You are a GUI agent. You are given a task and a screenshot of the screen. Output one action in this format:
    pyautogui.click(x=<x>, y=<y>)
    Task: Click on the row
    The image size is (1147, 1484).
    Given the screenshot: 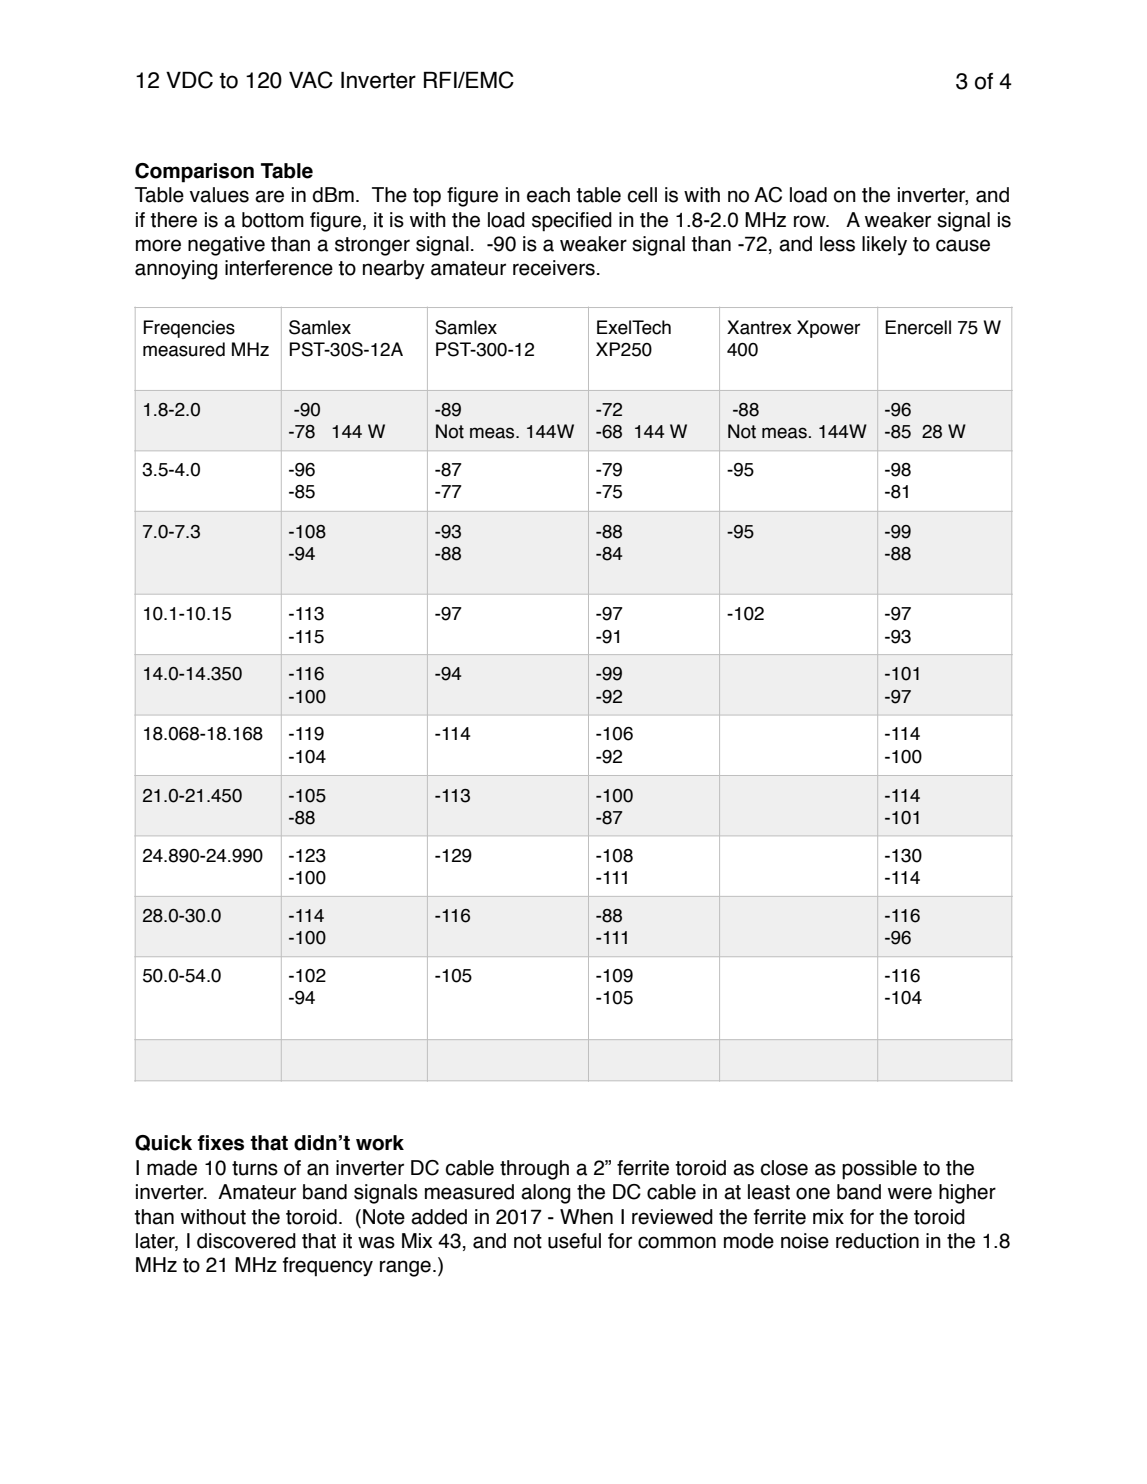 What is the action you would take?
    pyautogui.click(x=811, y=221)
